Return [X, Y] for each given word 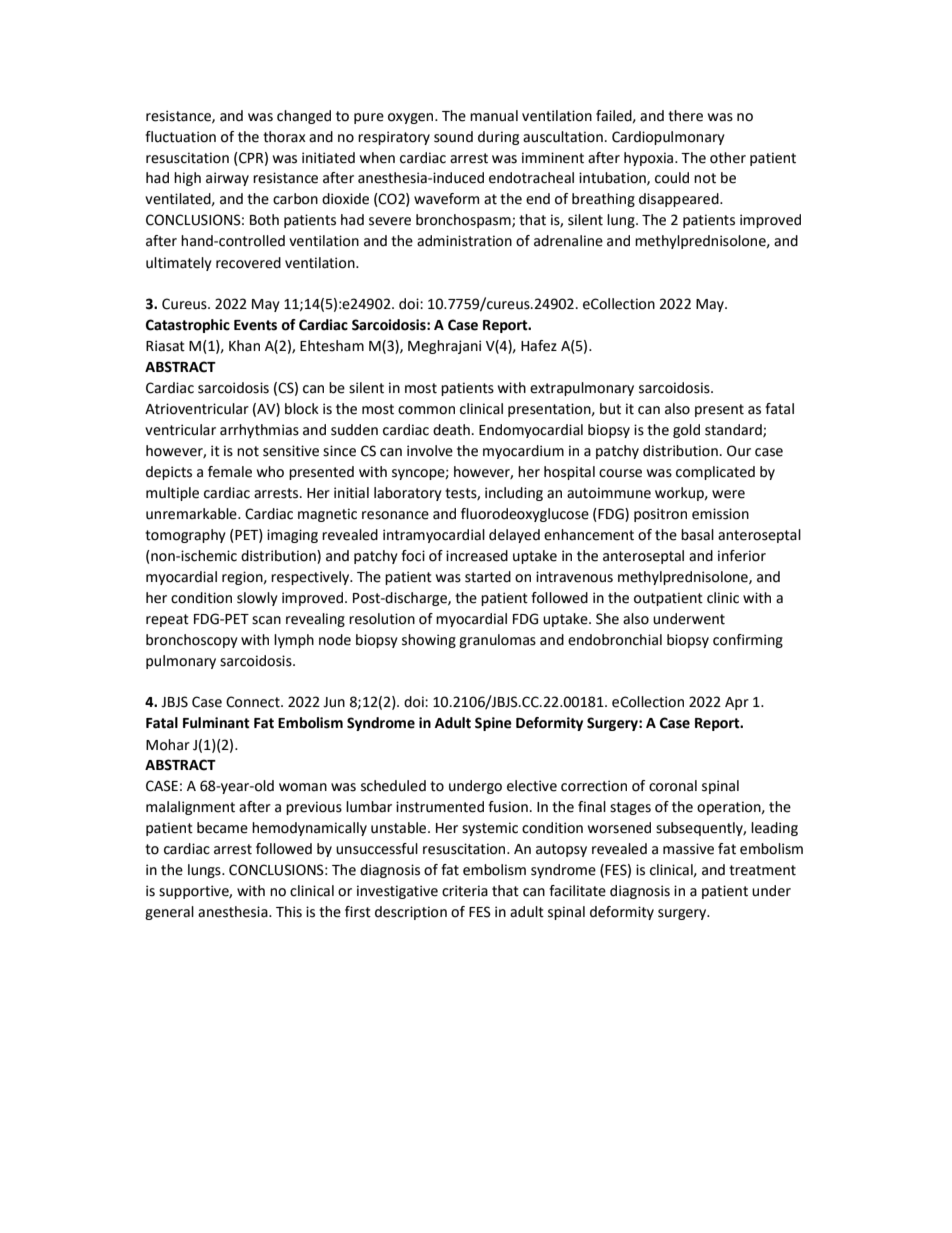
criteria [465, 891]
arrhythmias [259, 431]
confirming [748, 641]
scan [266, 620]
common [426, 410]
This [289, 912]
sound [453, 137]
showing [429, 641]
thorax [284, 137]
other [728, 158]
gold [686, 431]
